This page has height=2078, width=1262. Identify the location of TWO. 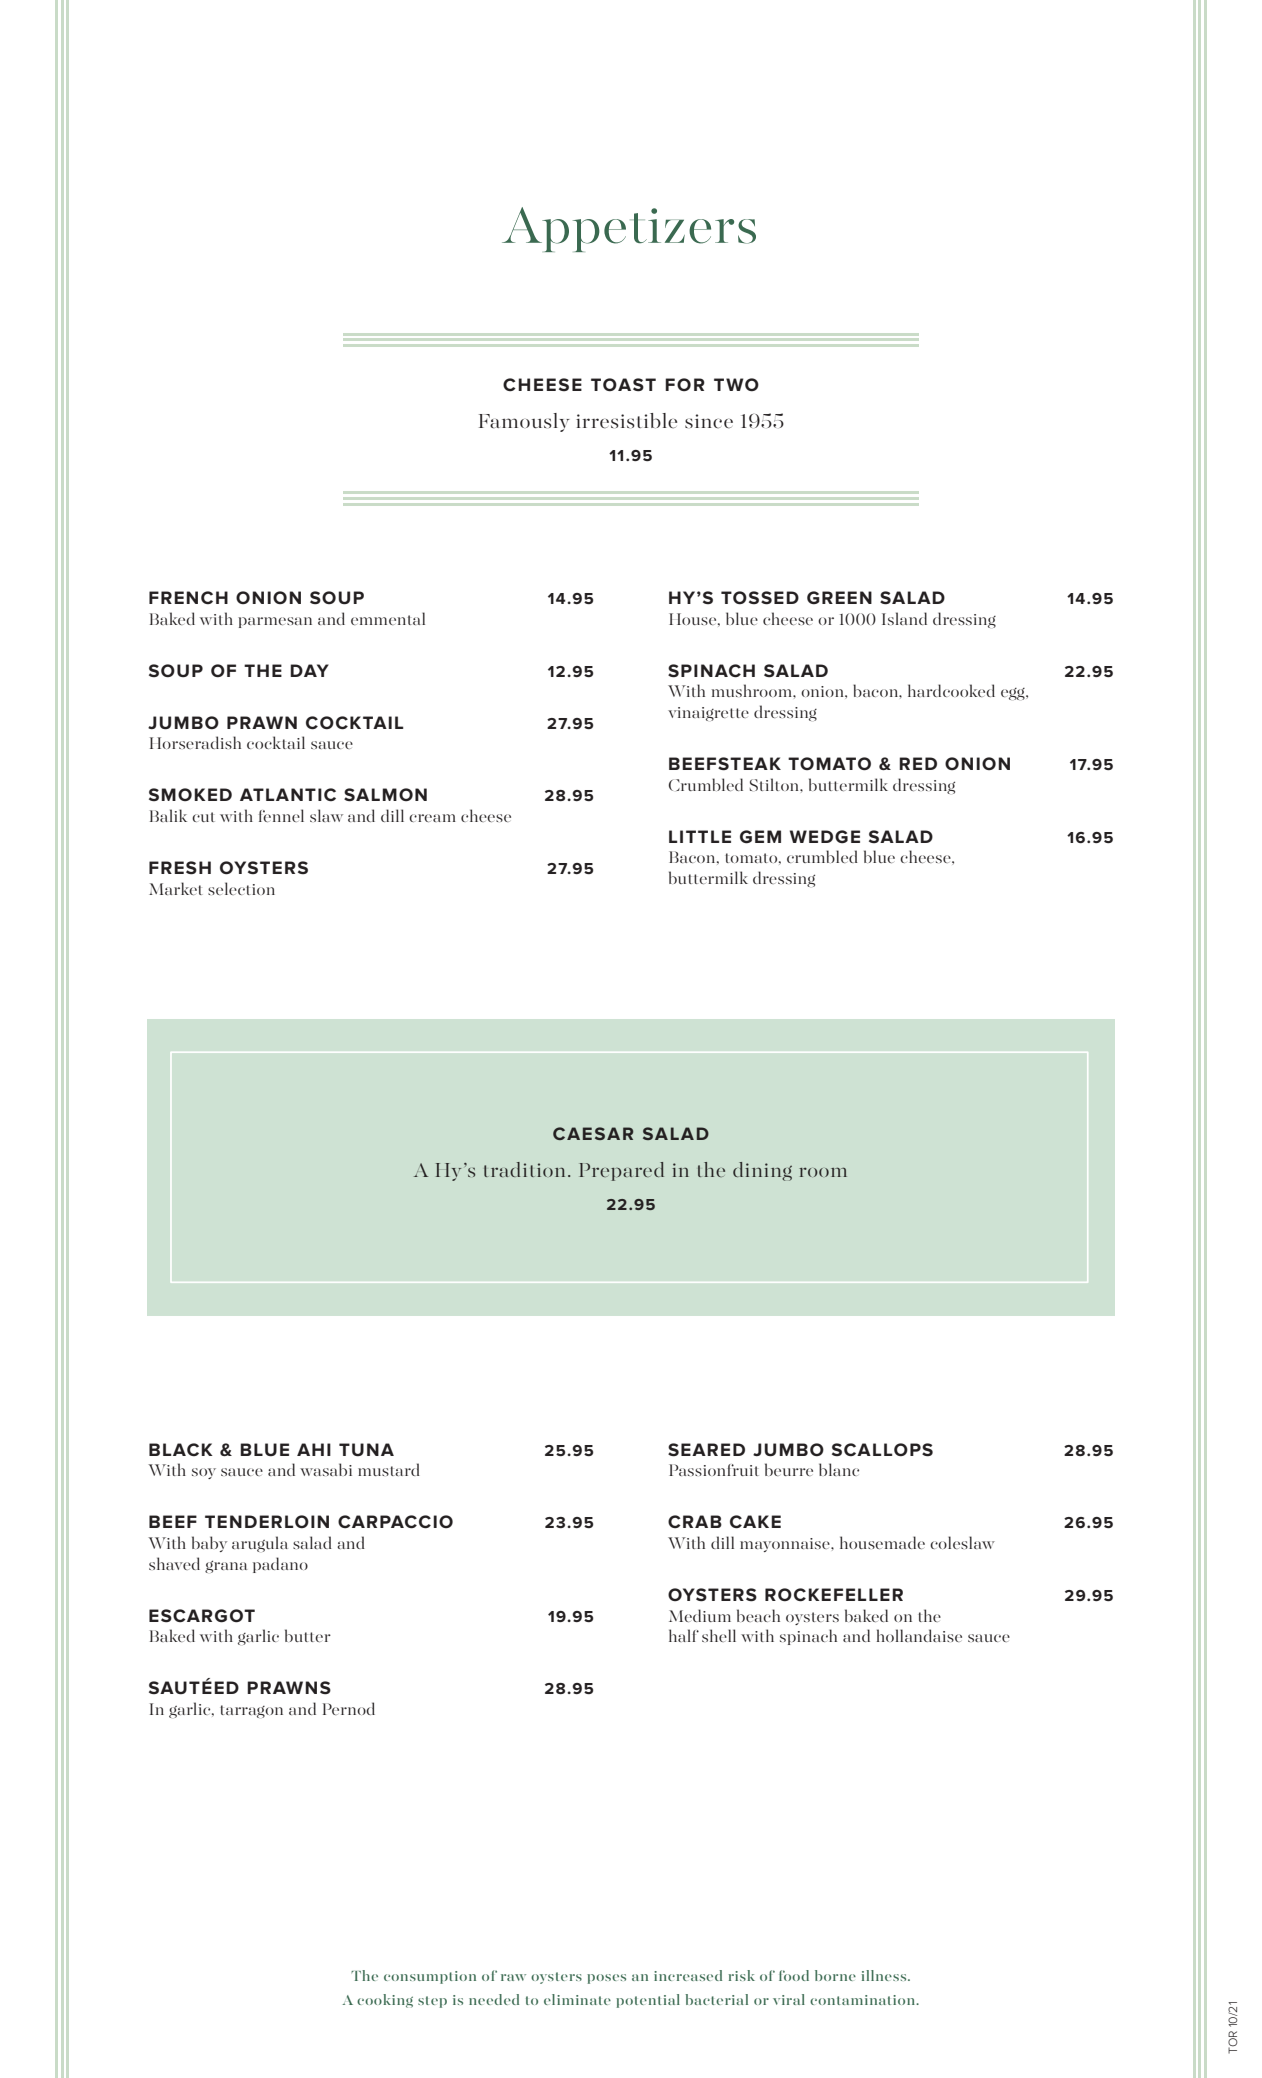
(736, 384).
